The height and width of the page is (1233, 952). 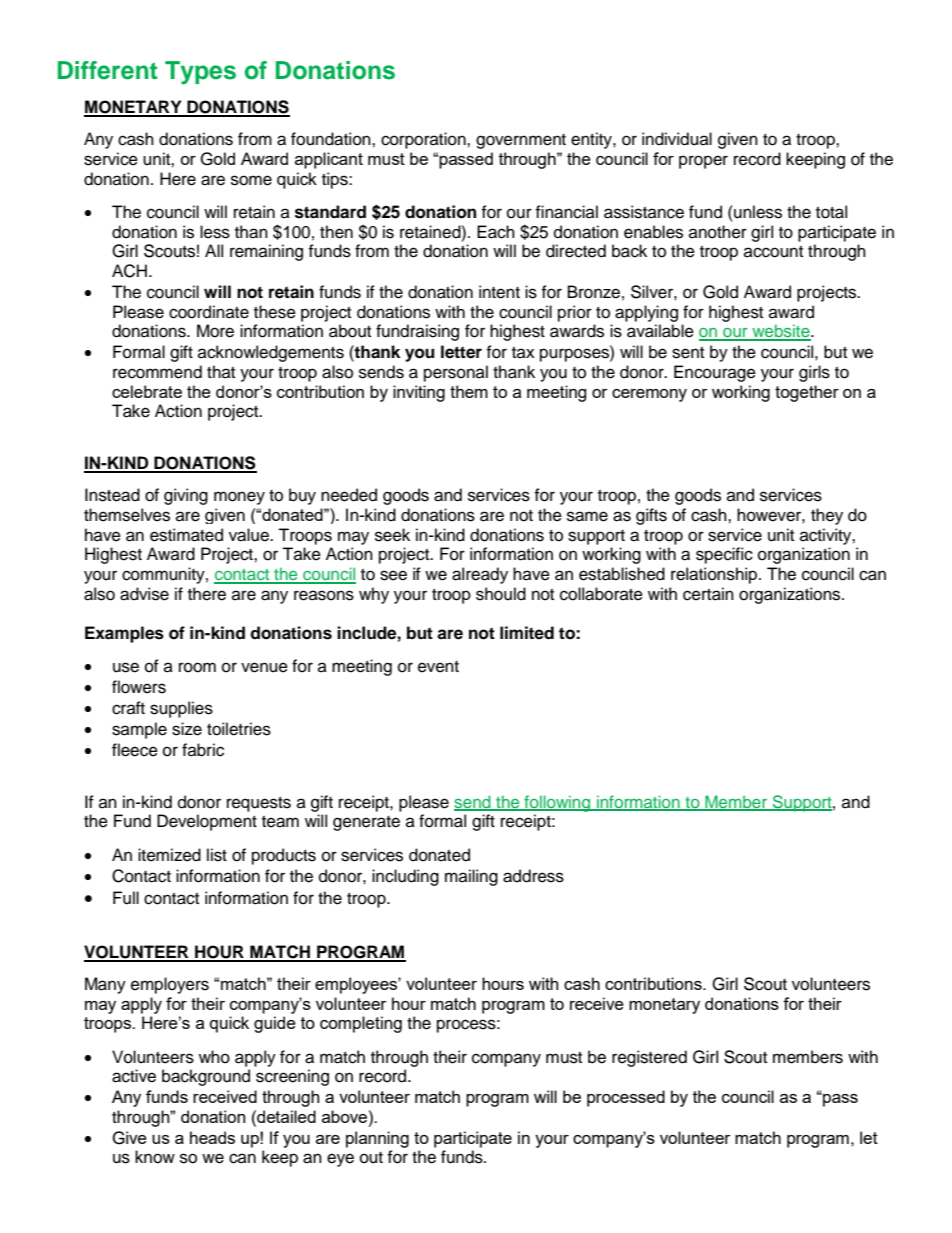 What do you see at coordinates (424, 140) in the page?
I see `corporation` at bounding box center [424, 140].
